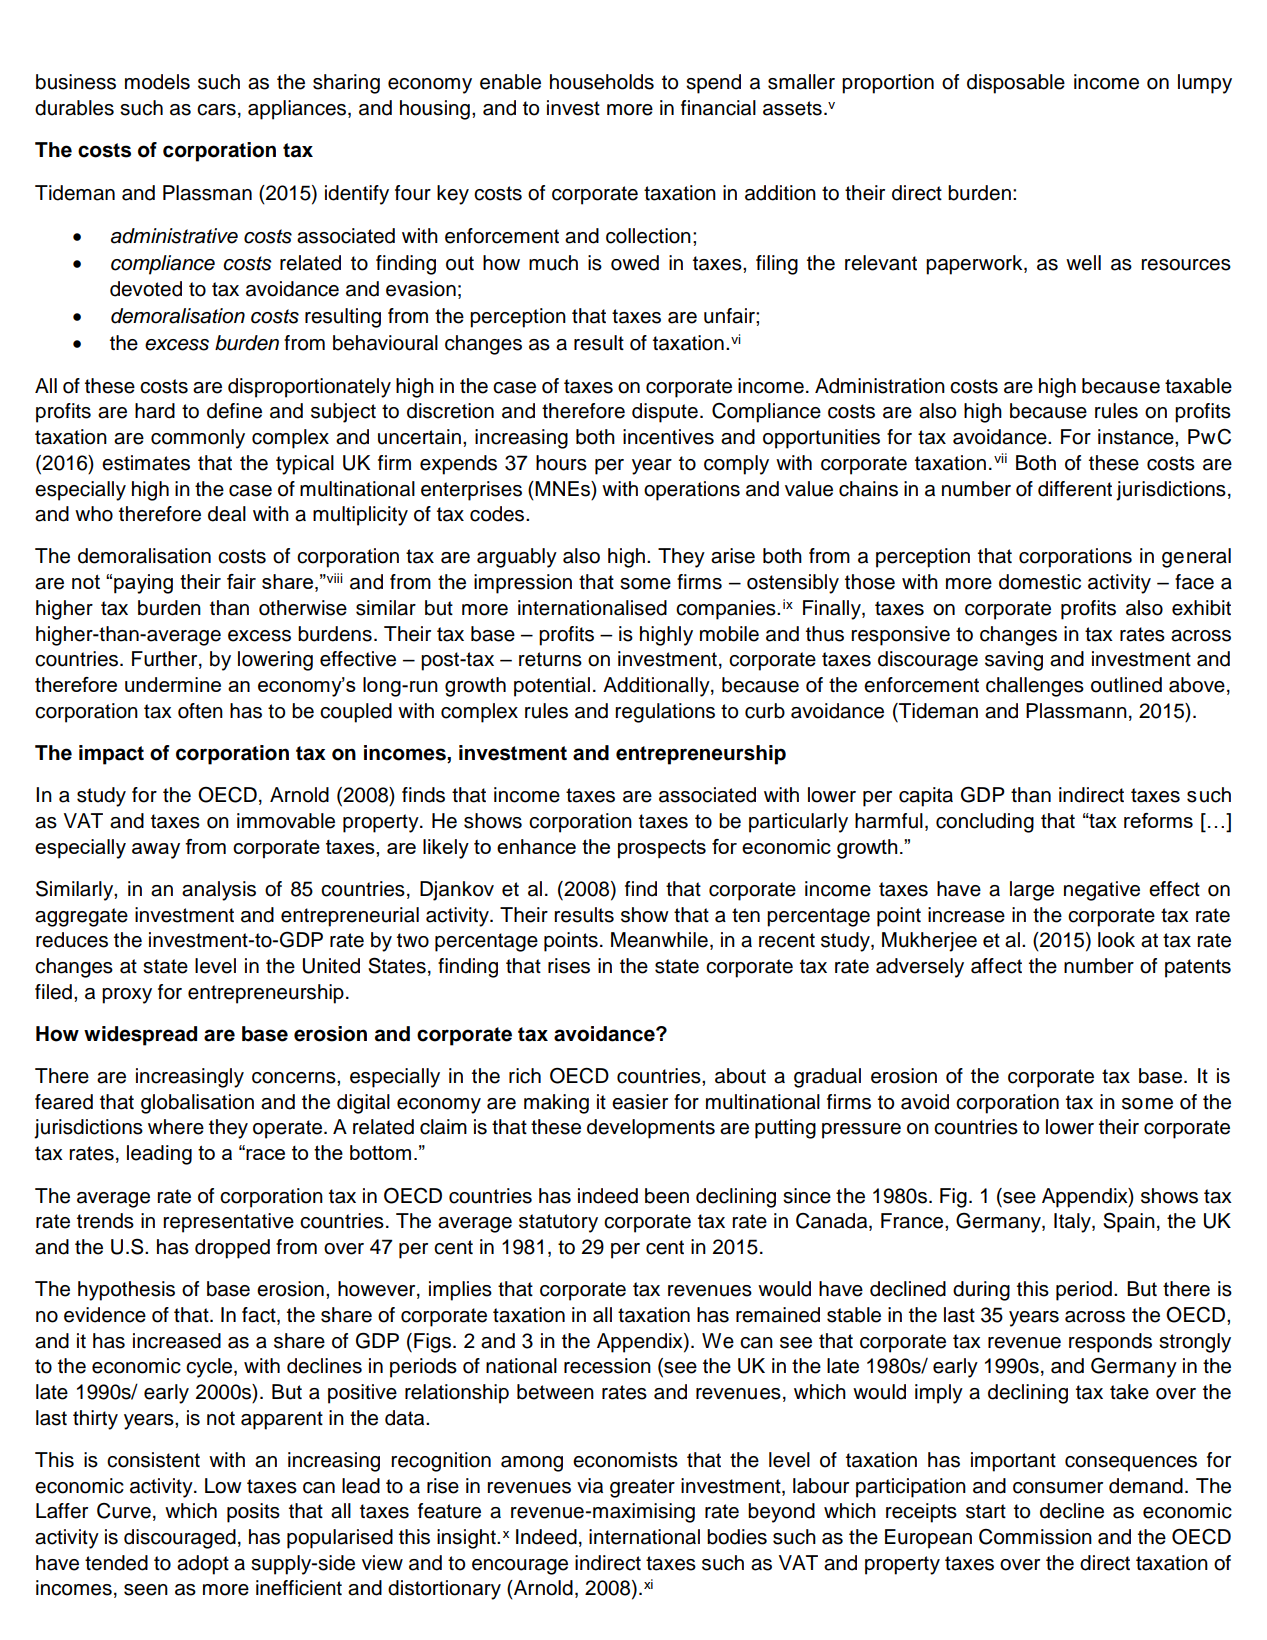  Describe the element at coordinates (216, 110) in the image. I see `cars` at that location.
